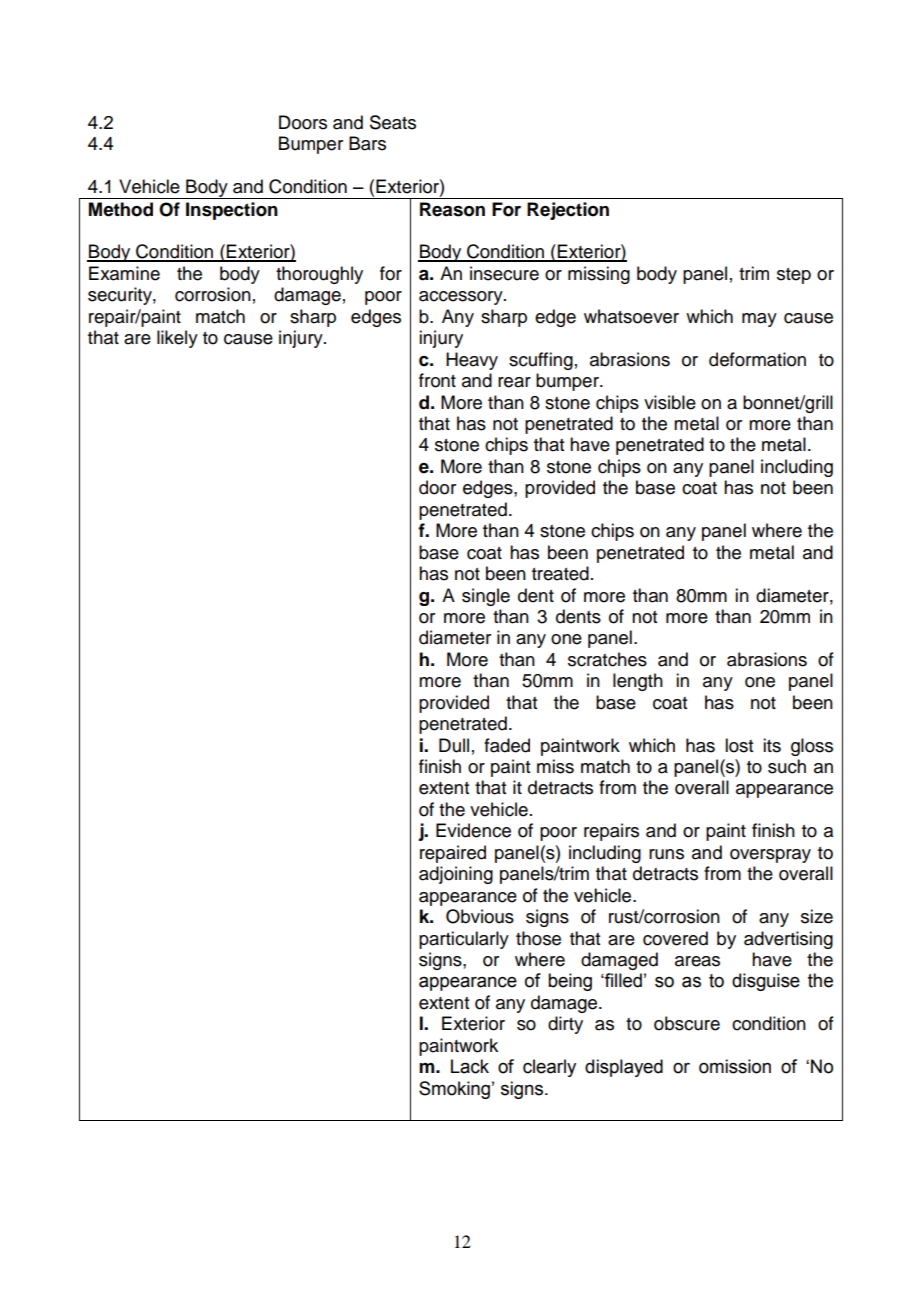 The width and height of the image is (924, 1308). Describe the element at coordinates (437, 380) in the image. I see `front` at that location.
